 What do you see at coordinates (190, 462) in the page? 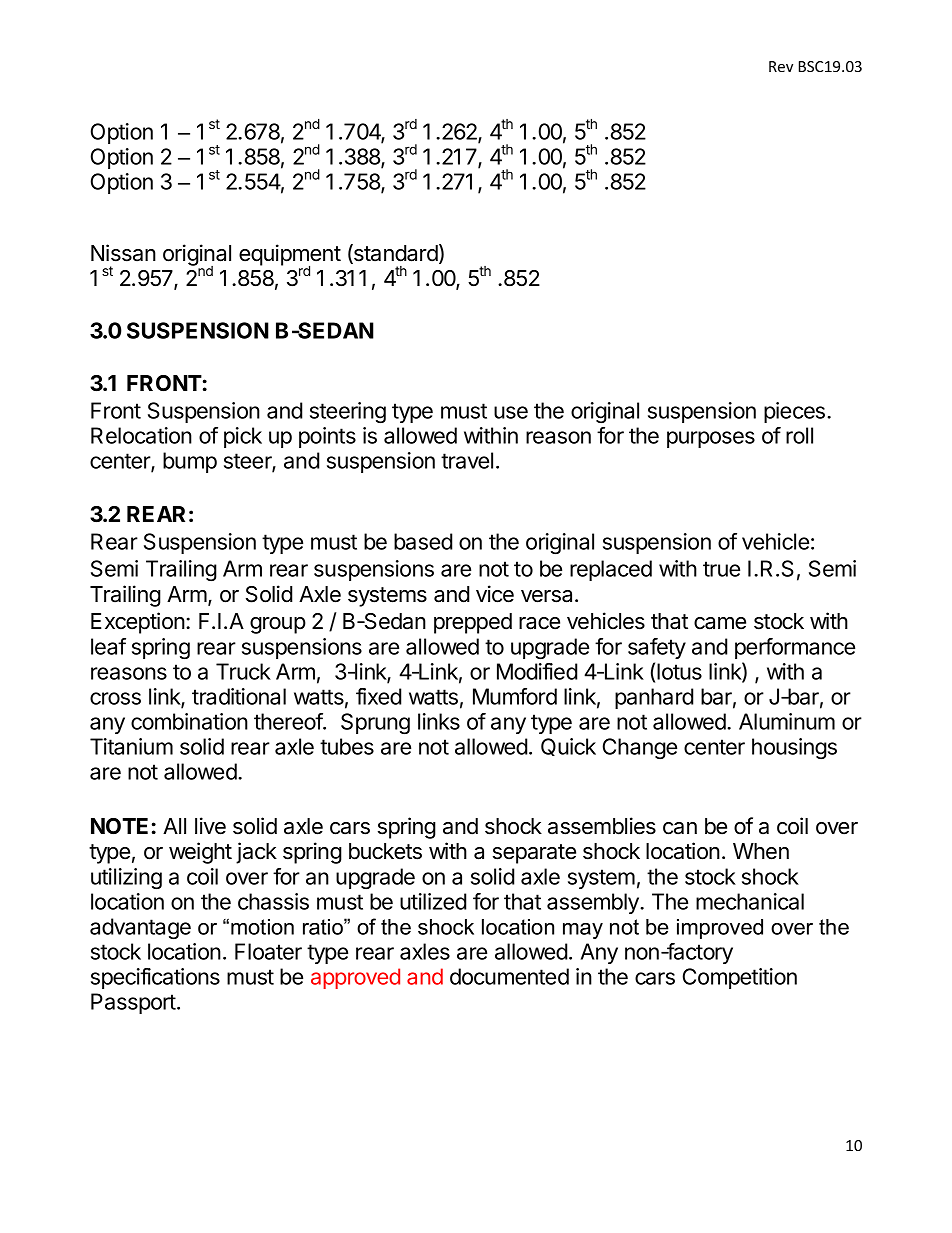
I see `bump` at bounding box center [190, 462].
